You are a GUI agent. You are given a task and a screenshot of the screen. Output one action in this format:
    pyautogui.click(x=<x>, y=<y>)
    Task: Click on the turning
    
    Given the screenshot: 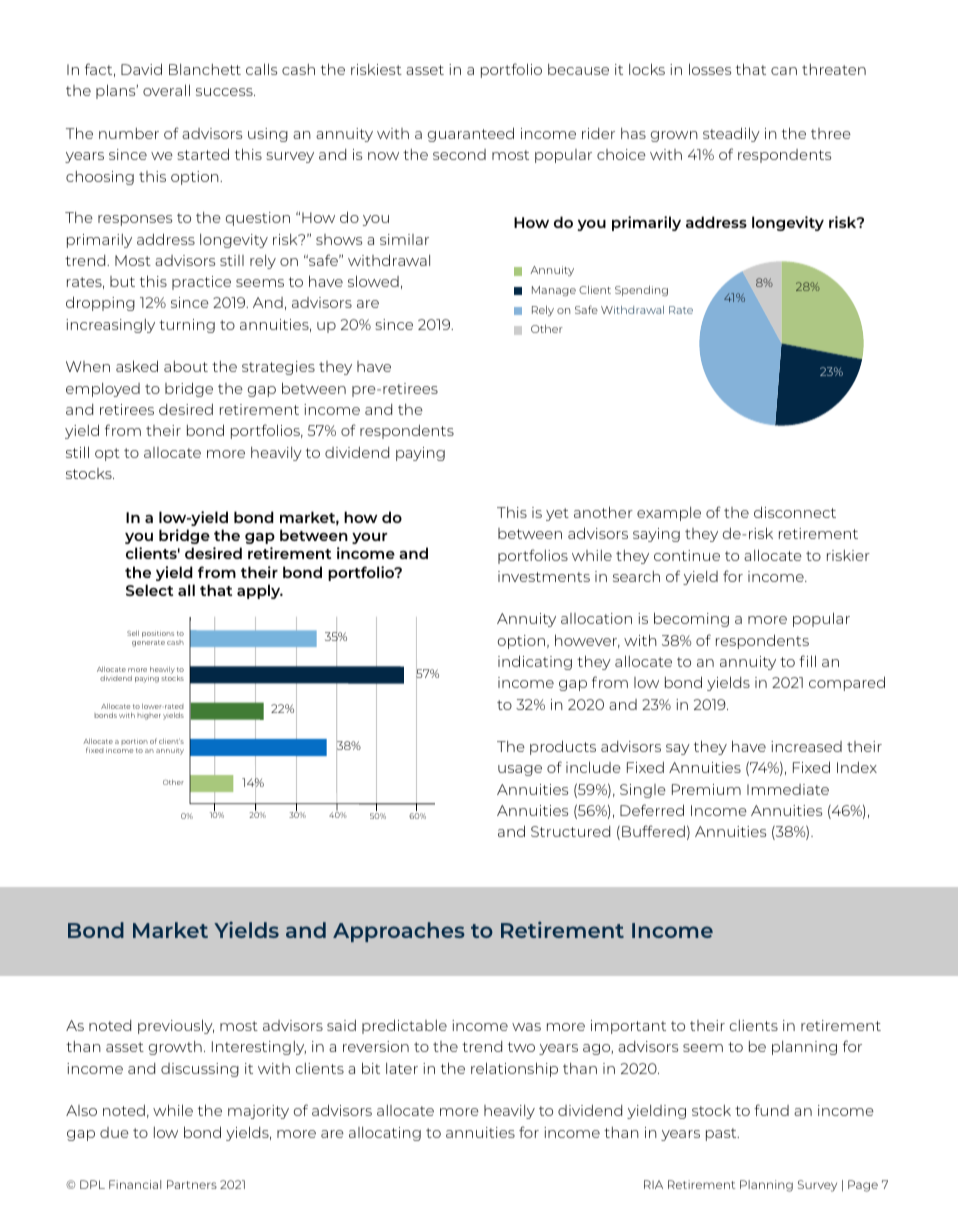 What is the action you would take?
    pyautogui.click(x=187, y=326)
